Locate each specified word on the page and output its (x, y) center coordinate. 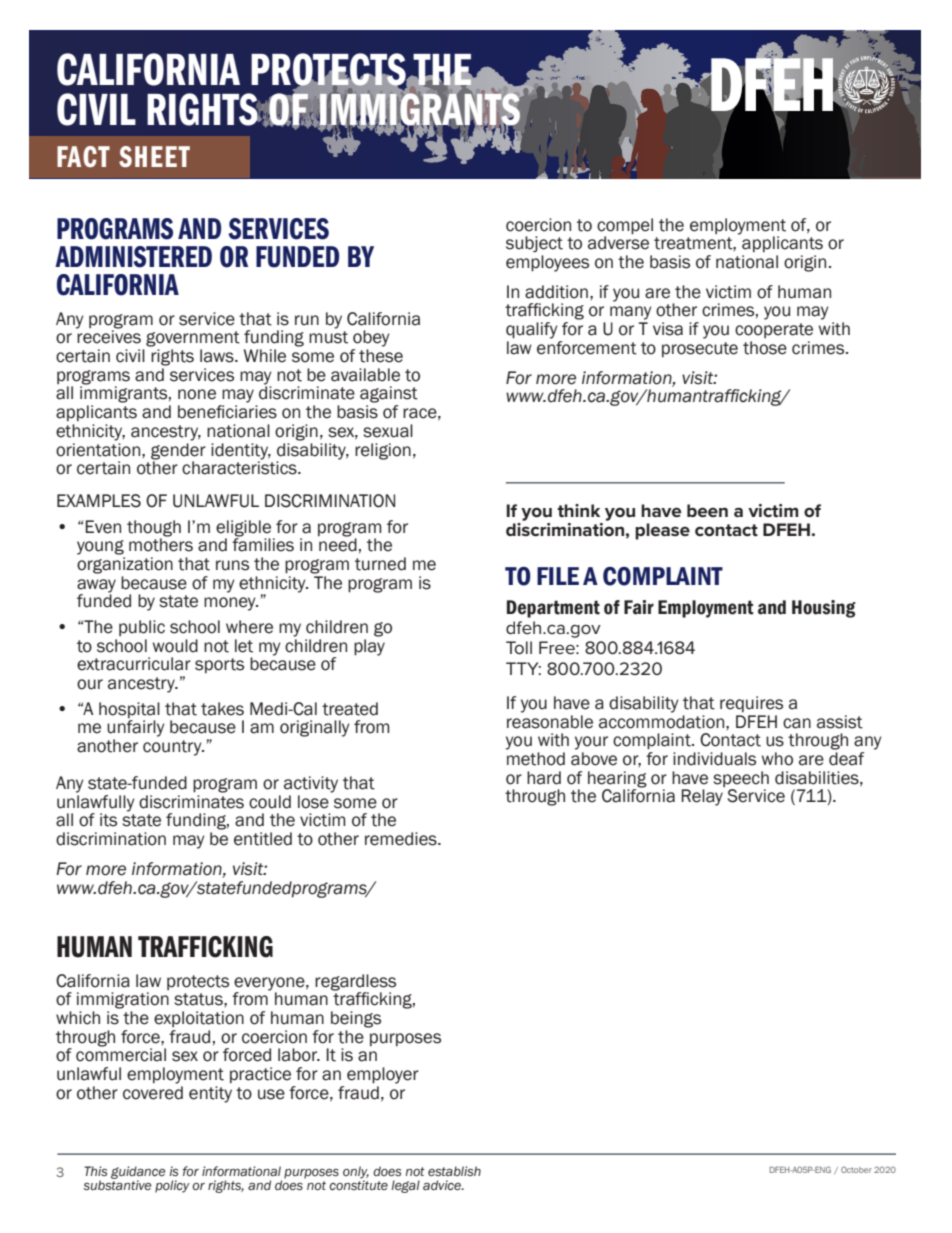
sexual (388, 431)
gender (178, 450)
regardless (355, 982)
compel (625, 226)
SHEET (154, 157)
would (175, 646)
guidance (138, 1174)
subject (534, 244)
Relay (702, 797)
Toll (519, 647)
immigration (123, 1000)
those (765, 348)
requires (751, 704)
